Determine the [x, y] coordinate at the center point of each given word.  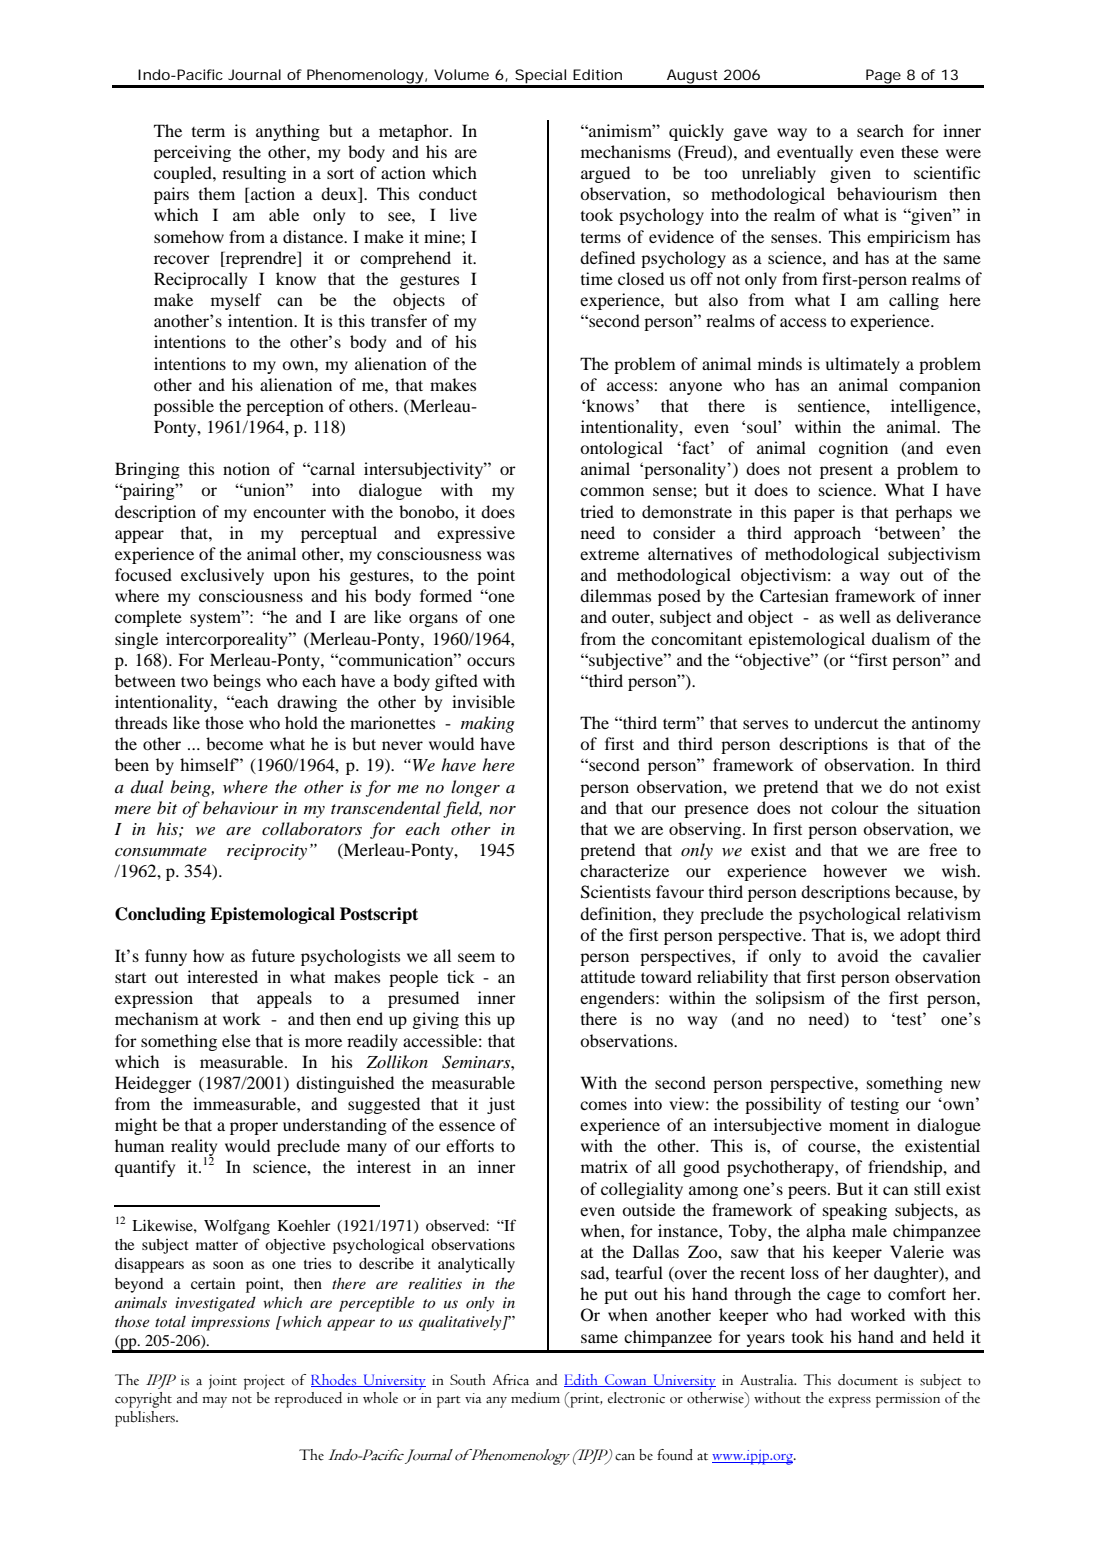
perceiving [192, 153]
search [880, 130]
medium [535, 1398]
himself [209, 764]
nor [502, 810]
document [868, 1380]
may [214, 1402]
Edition [597, 74]
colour [855, 807]
